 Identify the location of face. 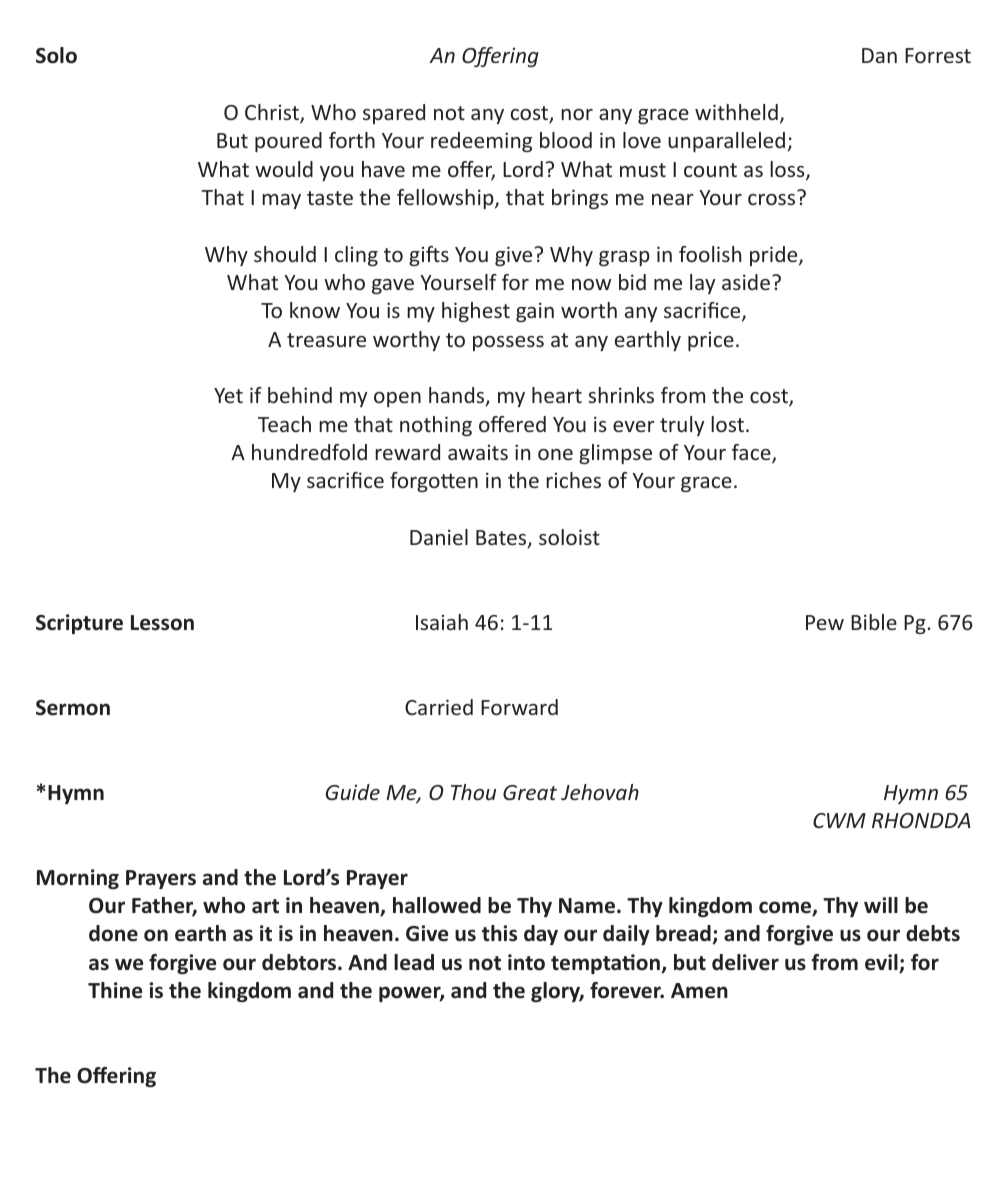
(752, 453).
